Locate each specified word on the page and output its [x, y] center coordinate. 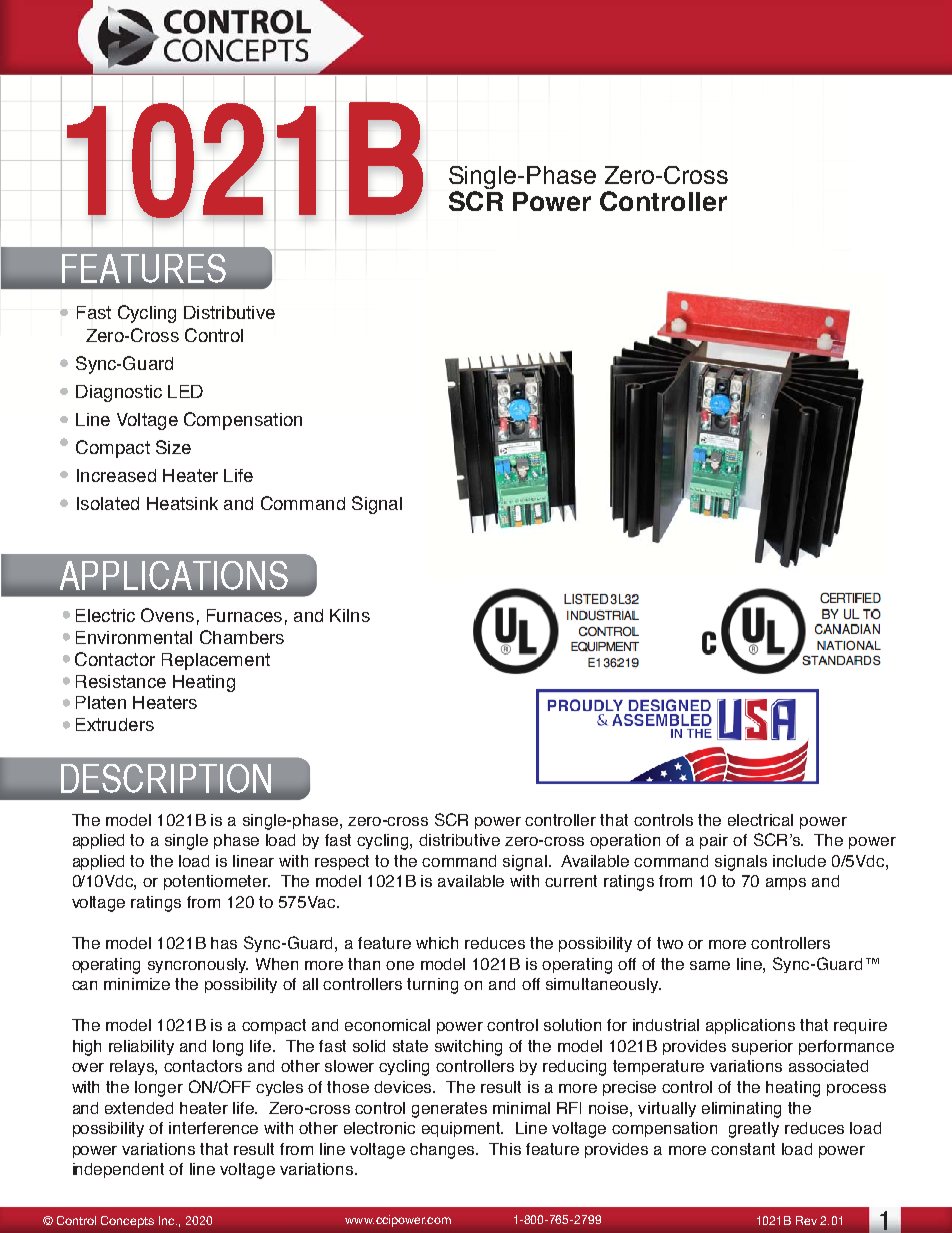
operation [625, 841]
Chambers [242, 637]
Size [173, 447]
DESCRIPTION [166, 778]
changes [444, 1151]
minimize [137, 984]
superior [762, 1047]
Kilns [350, 615]
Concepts [127, 1222]
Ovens [167, 615]
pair [714, 841]
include [799, 861]
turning [432, 986]
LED [185, 391]
